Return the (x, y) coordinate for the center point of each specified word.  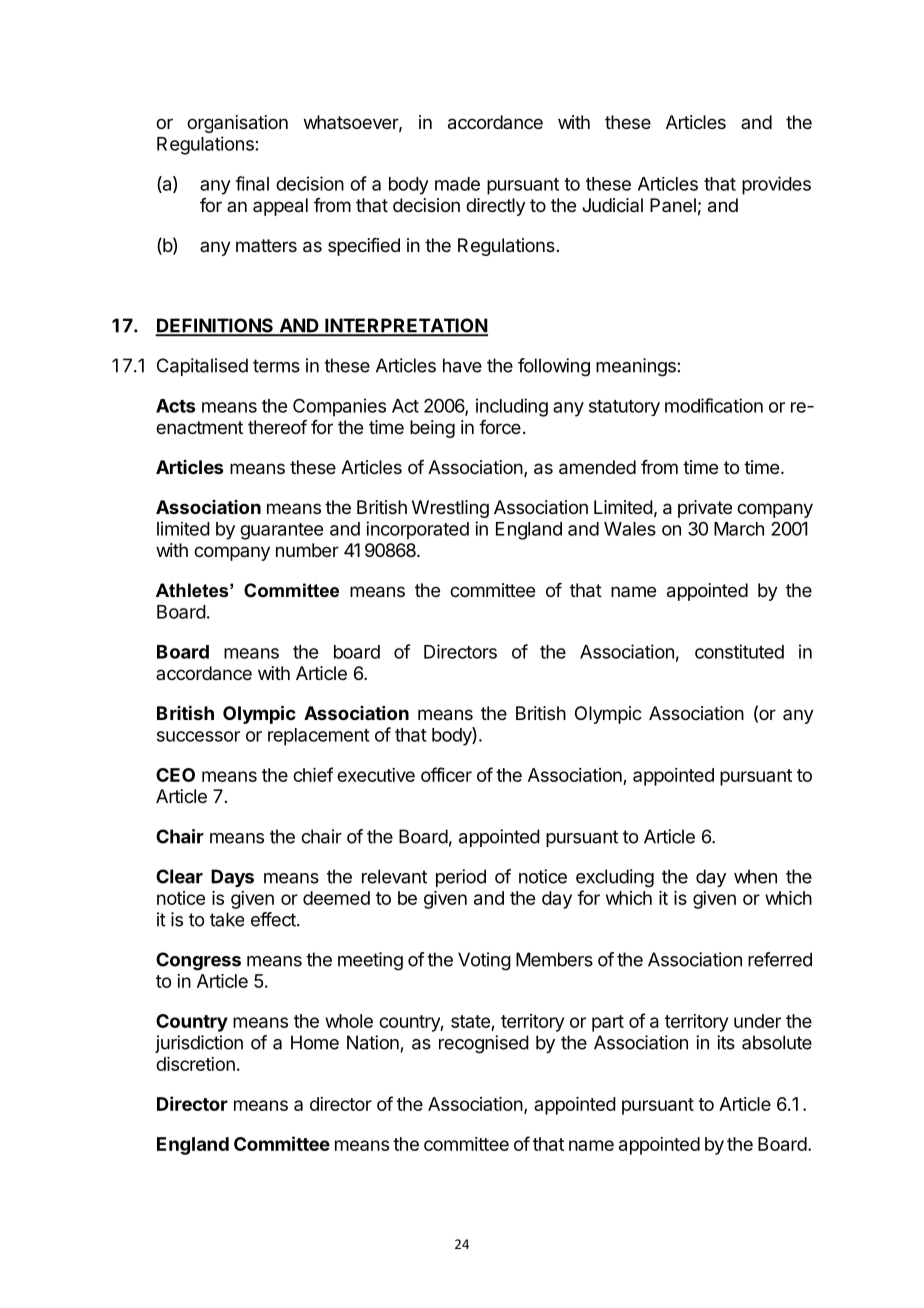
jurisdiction (199, 1044)
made (457, 184)
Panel (673, 205)
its (726, 1042)
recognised (484, 1044)
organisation (237, 124)
